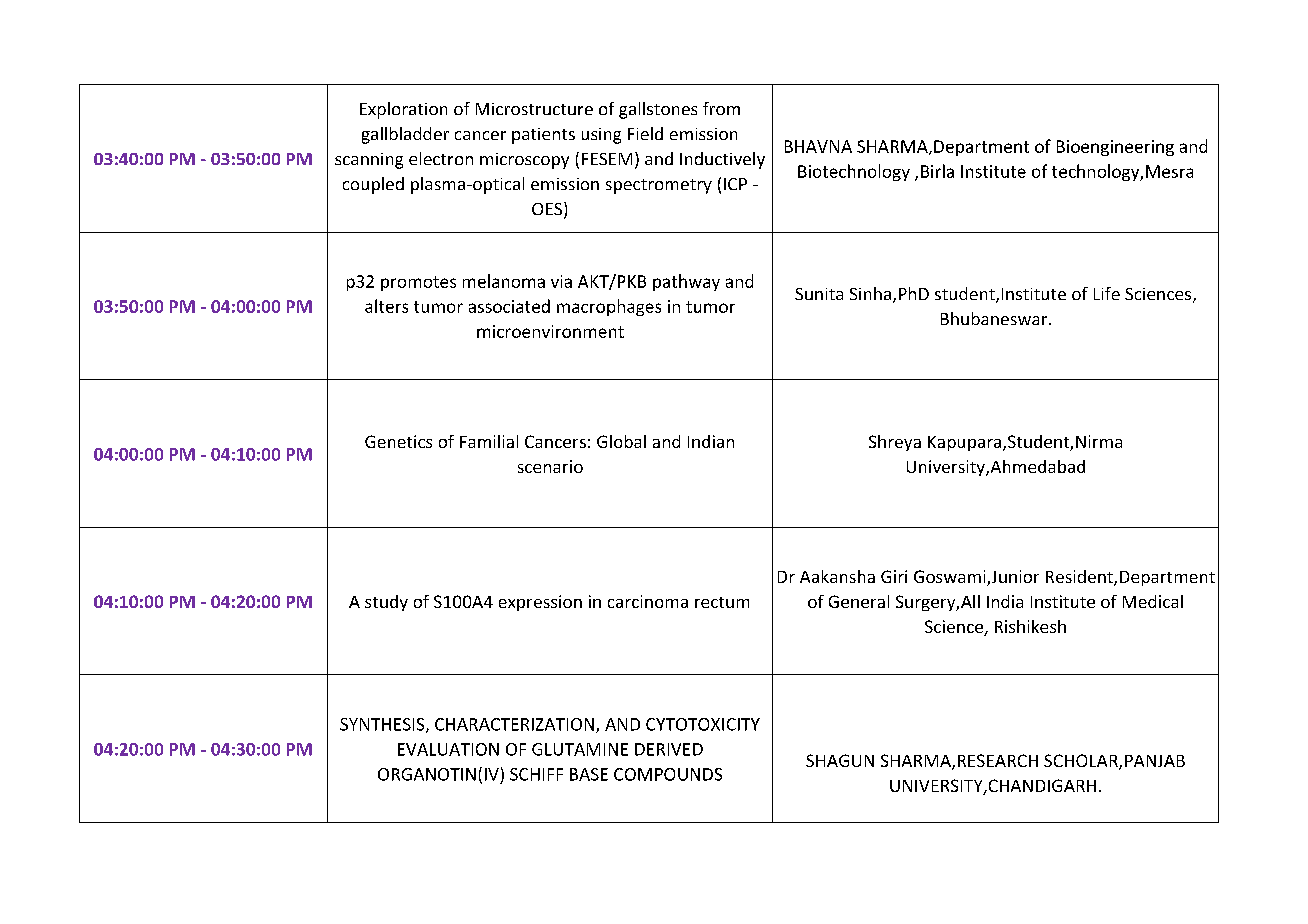 Image resolution: width=1308 pixels, height=924 pixels. What do you see at coordinates (405, 135) in the screenshot?
I see `gallbladder` at bounding box center [405, 135].
